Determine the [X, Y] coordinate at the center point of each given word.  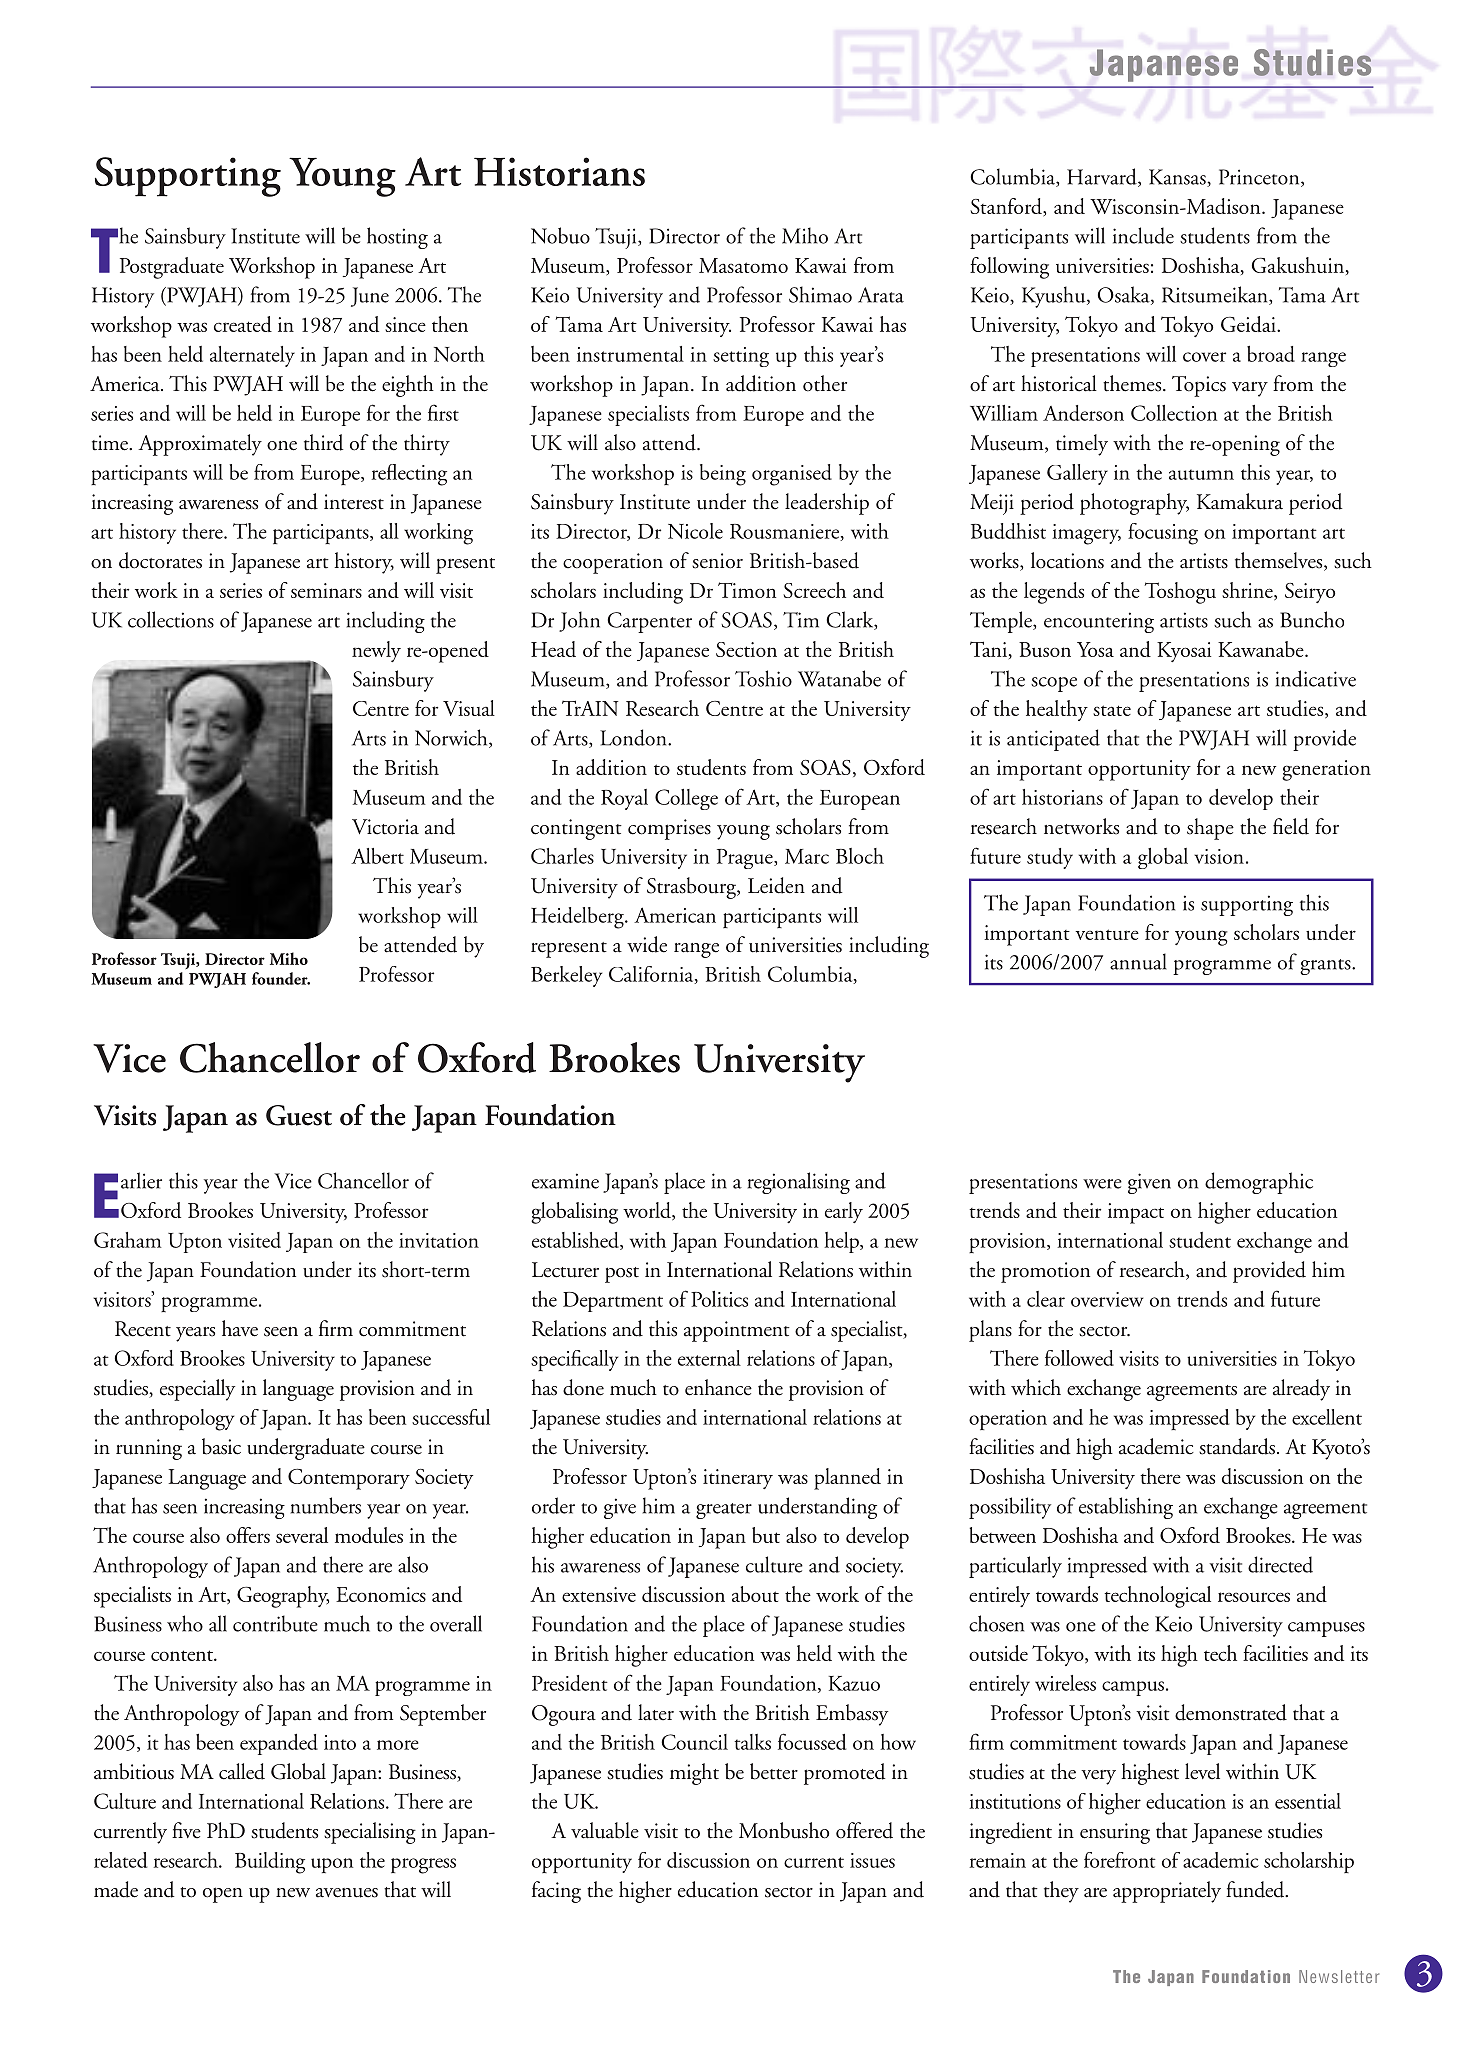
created [243, 324]
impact [1136, 1213]
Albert [377, 856]
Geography [283, 1597]
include [1143, 235]
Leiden [776, 885]
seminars [326, 590]
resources [1254, 1597]
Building [270, 1863]
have [240, 1328]
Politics [719, 1299]
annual [1138, 961]
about [755, 1594]
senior [717, 561]
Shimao [820, 294]
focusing [1163, 534]
